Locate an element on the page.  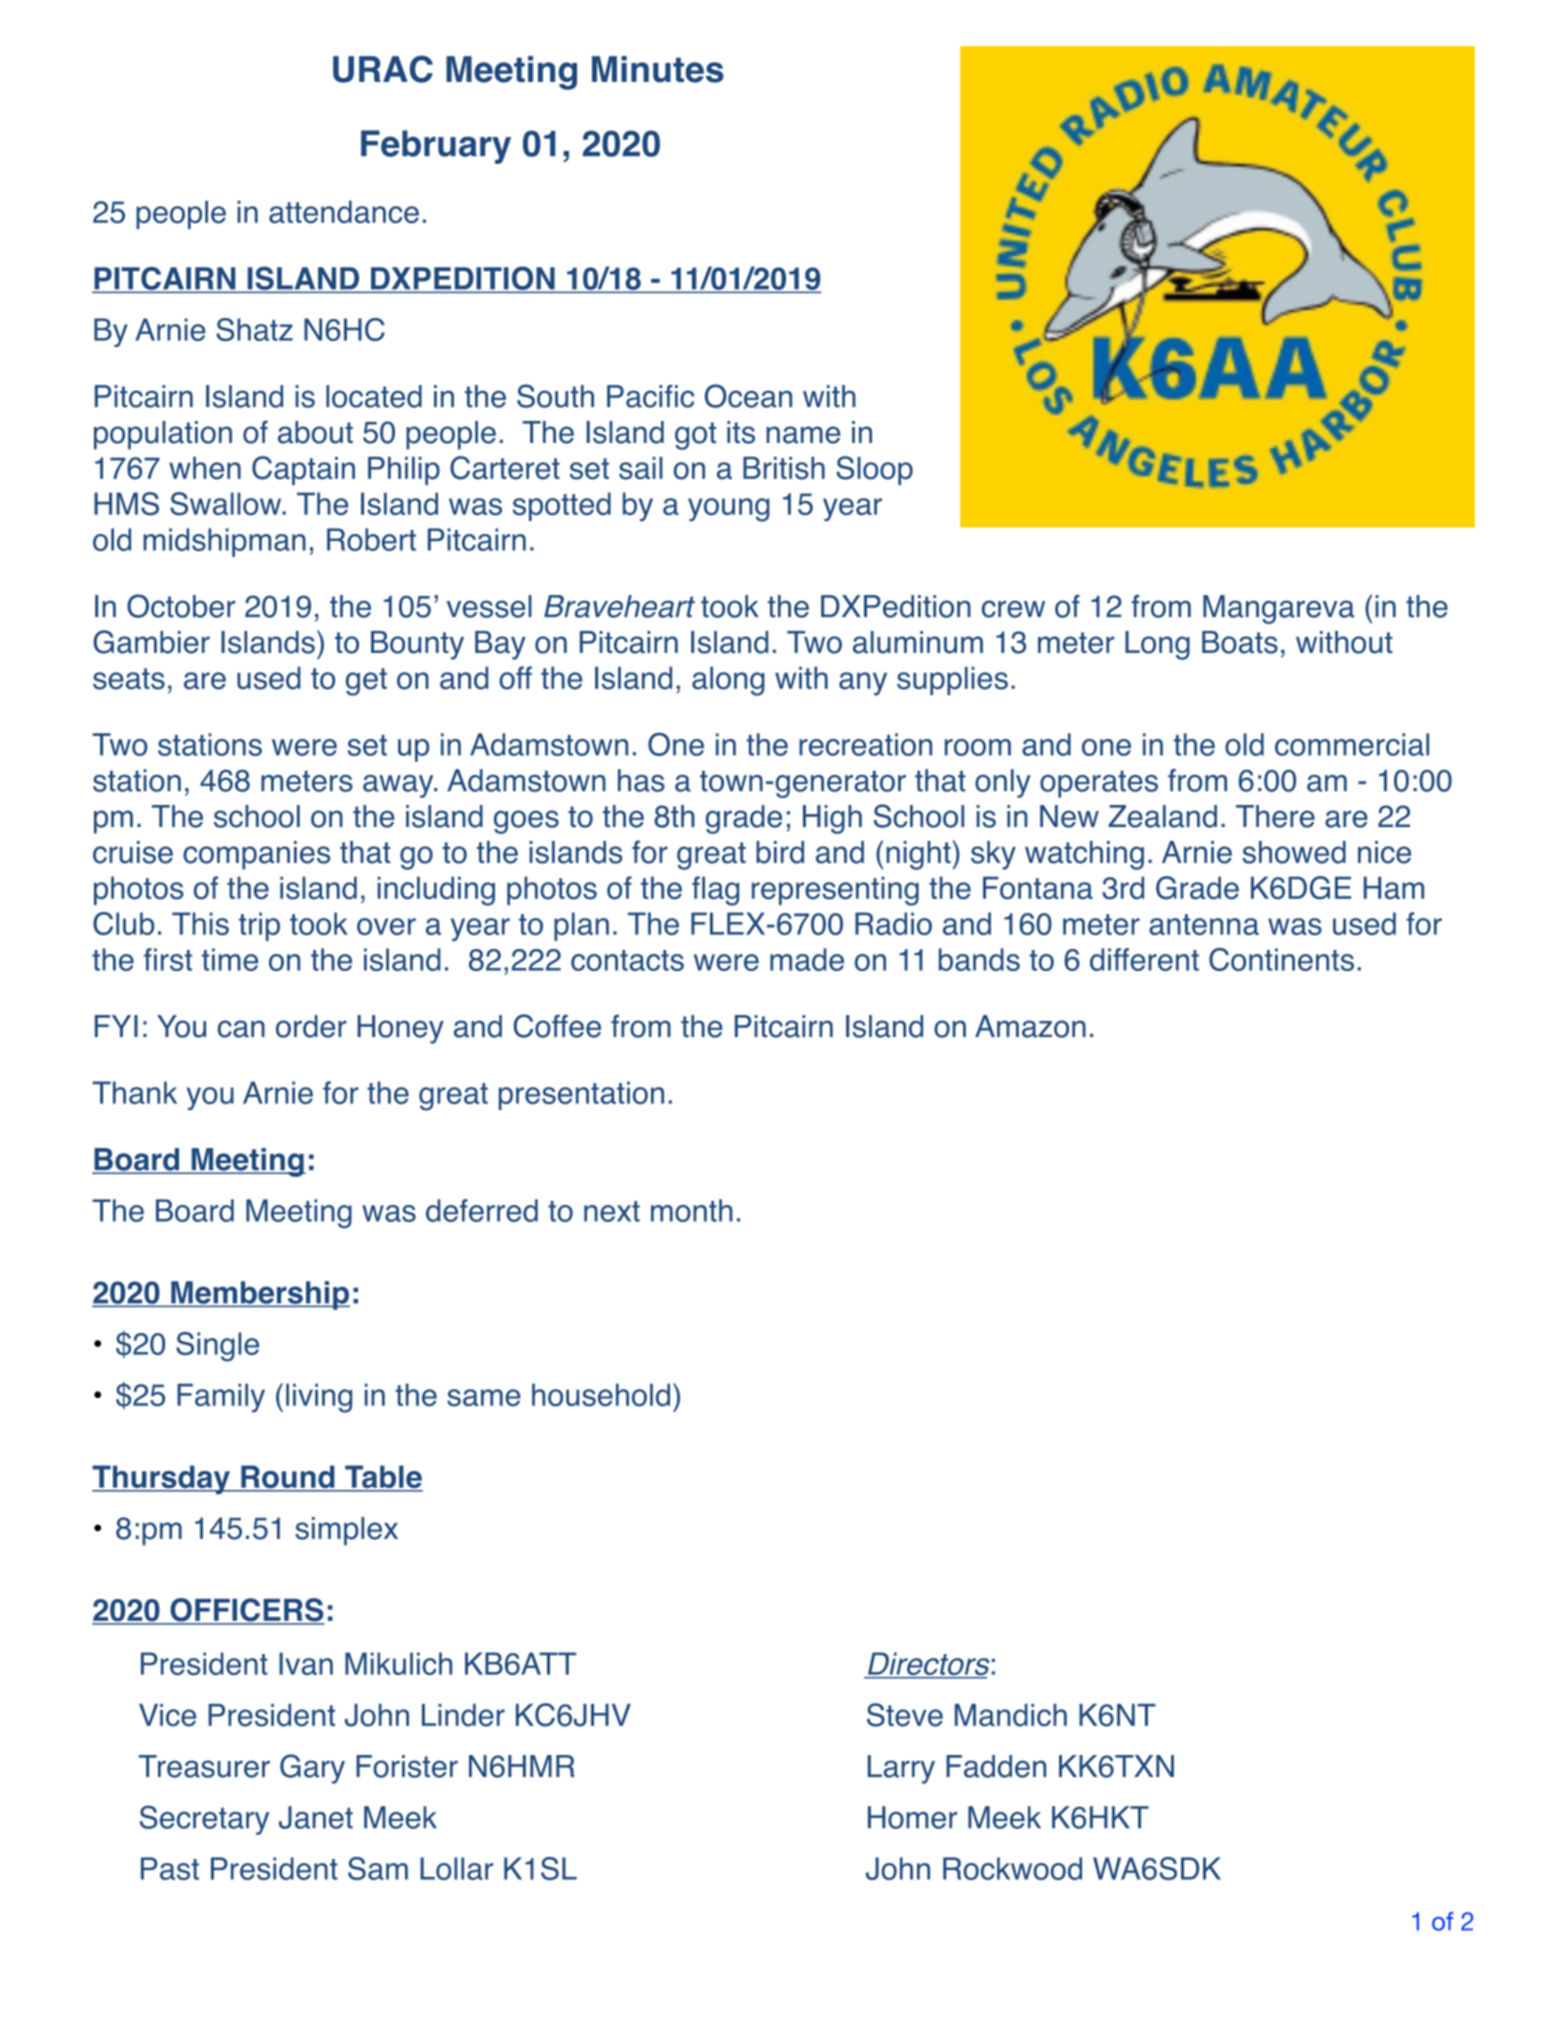
Minutes is located at coordinates (658, 69).
